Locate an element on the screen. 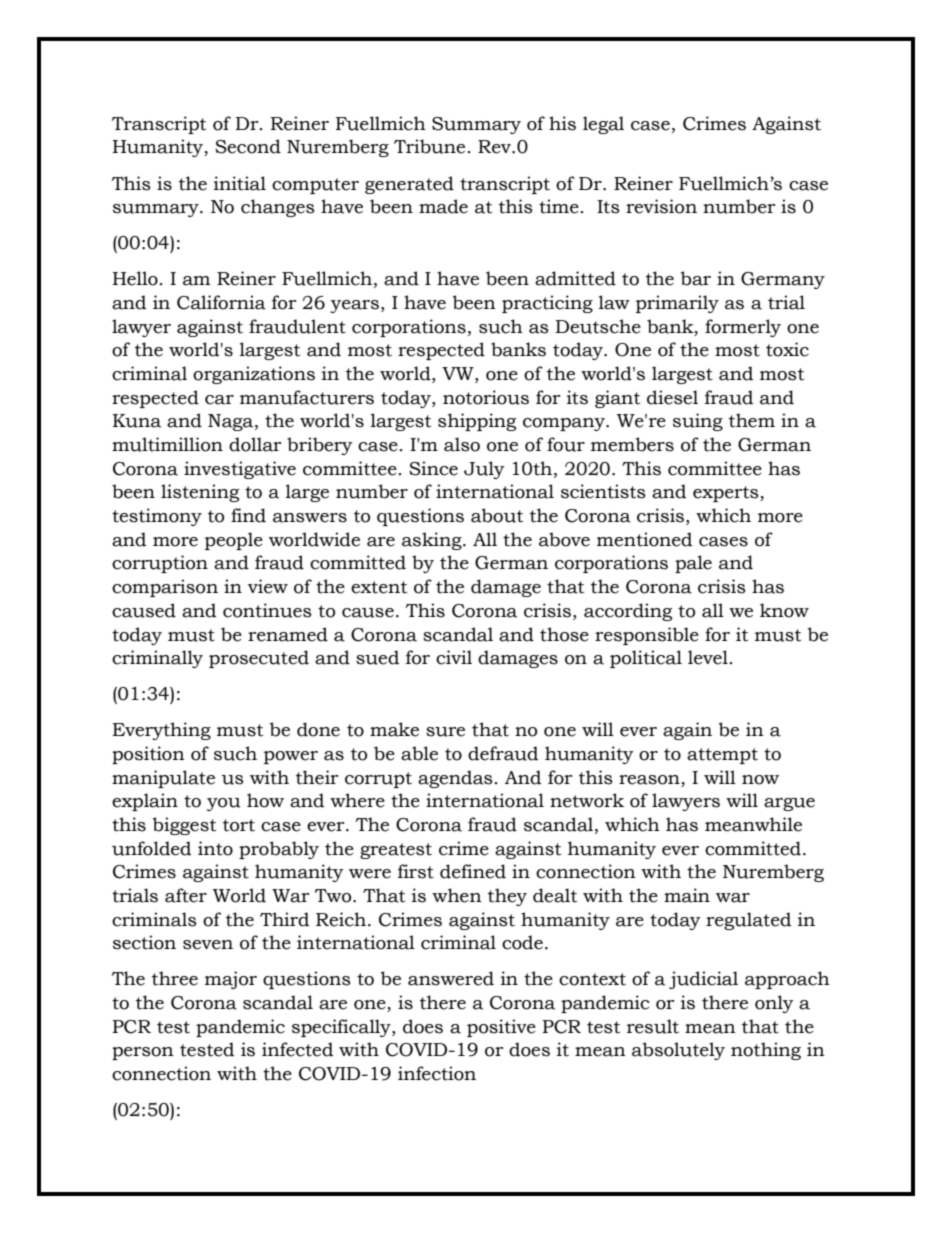  Tribune is located at coordinates (429, 146).
